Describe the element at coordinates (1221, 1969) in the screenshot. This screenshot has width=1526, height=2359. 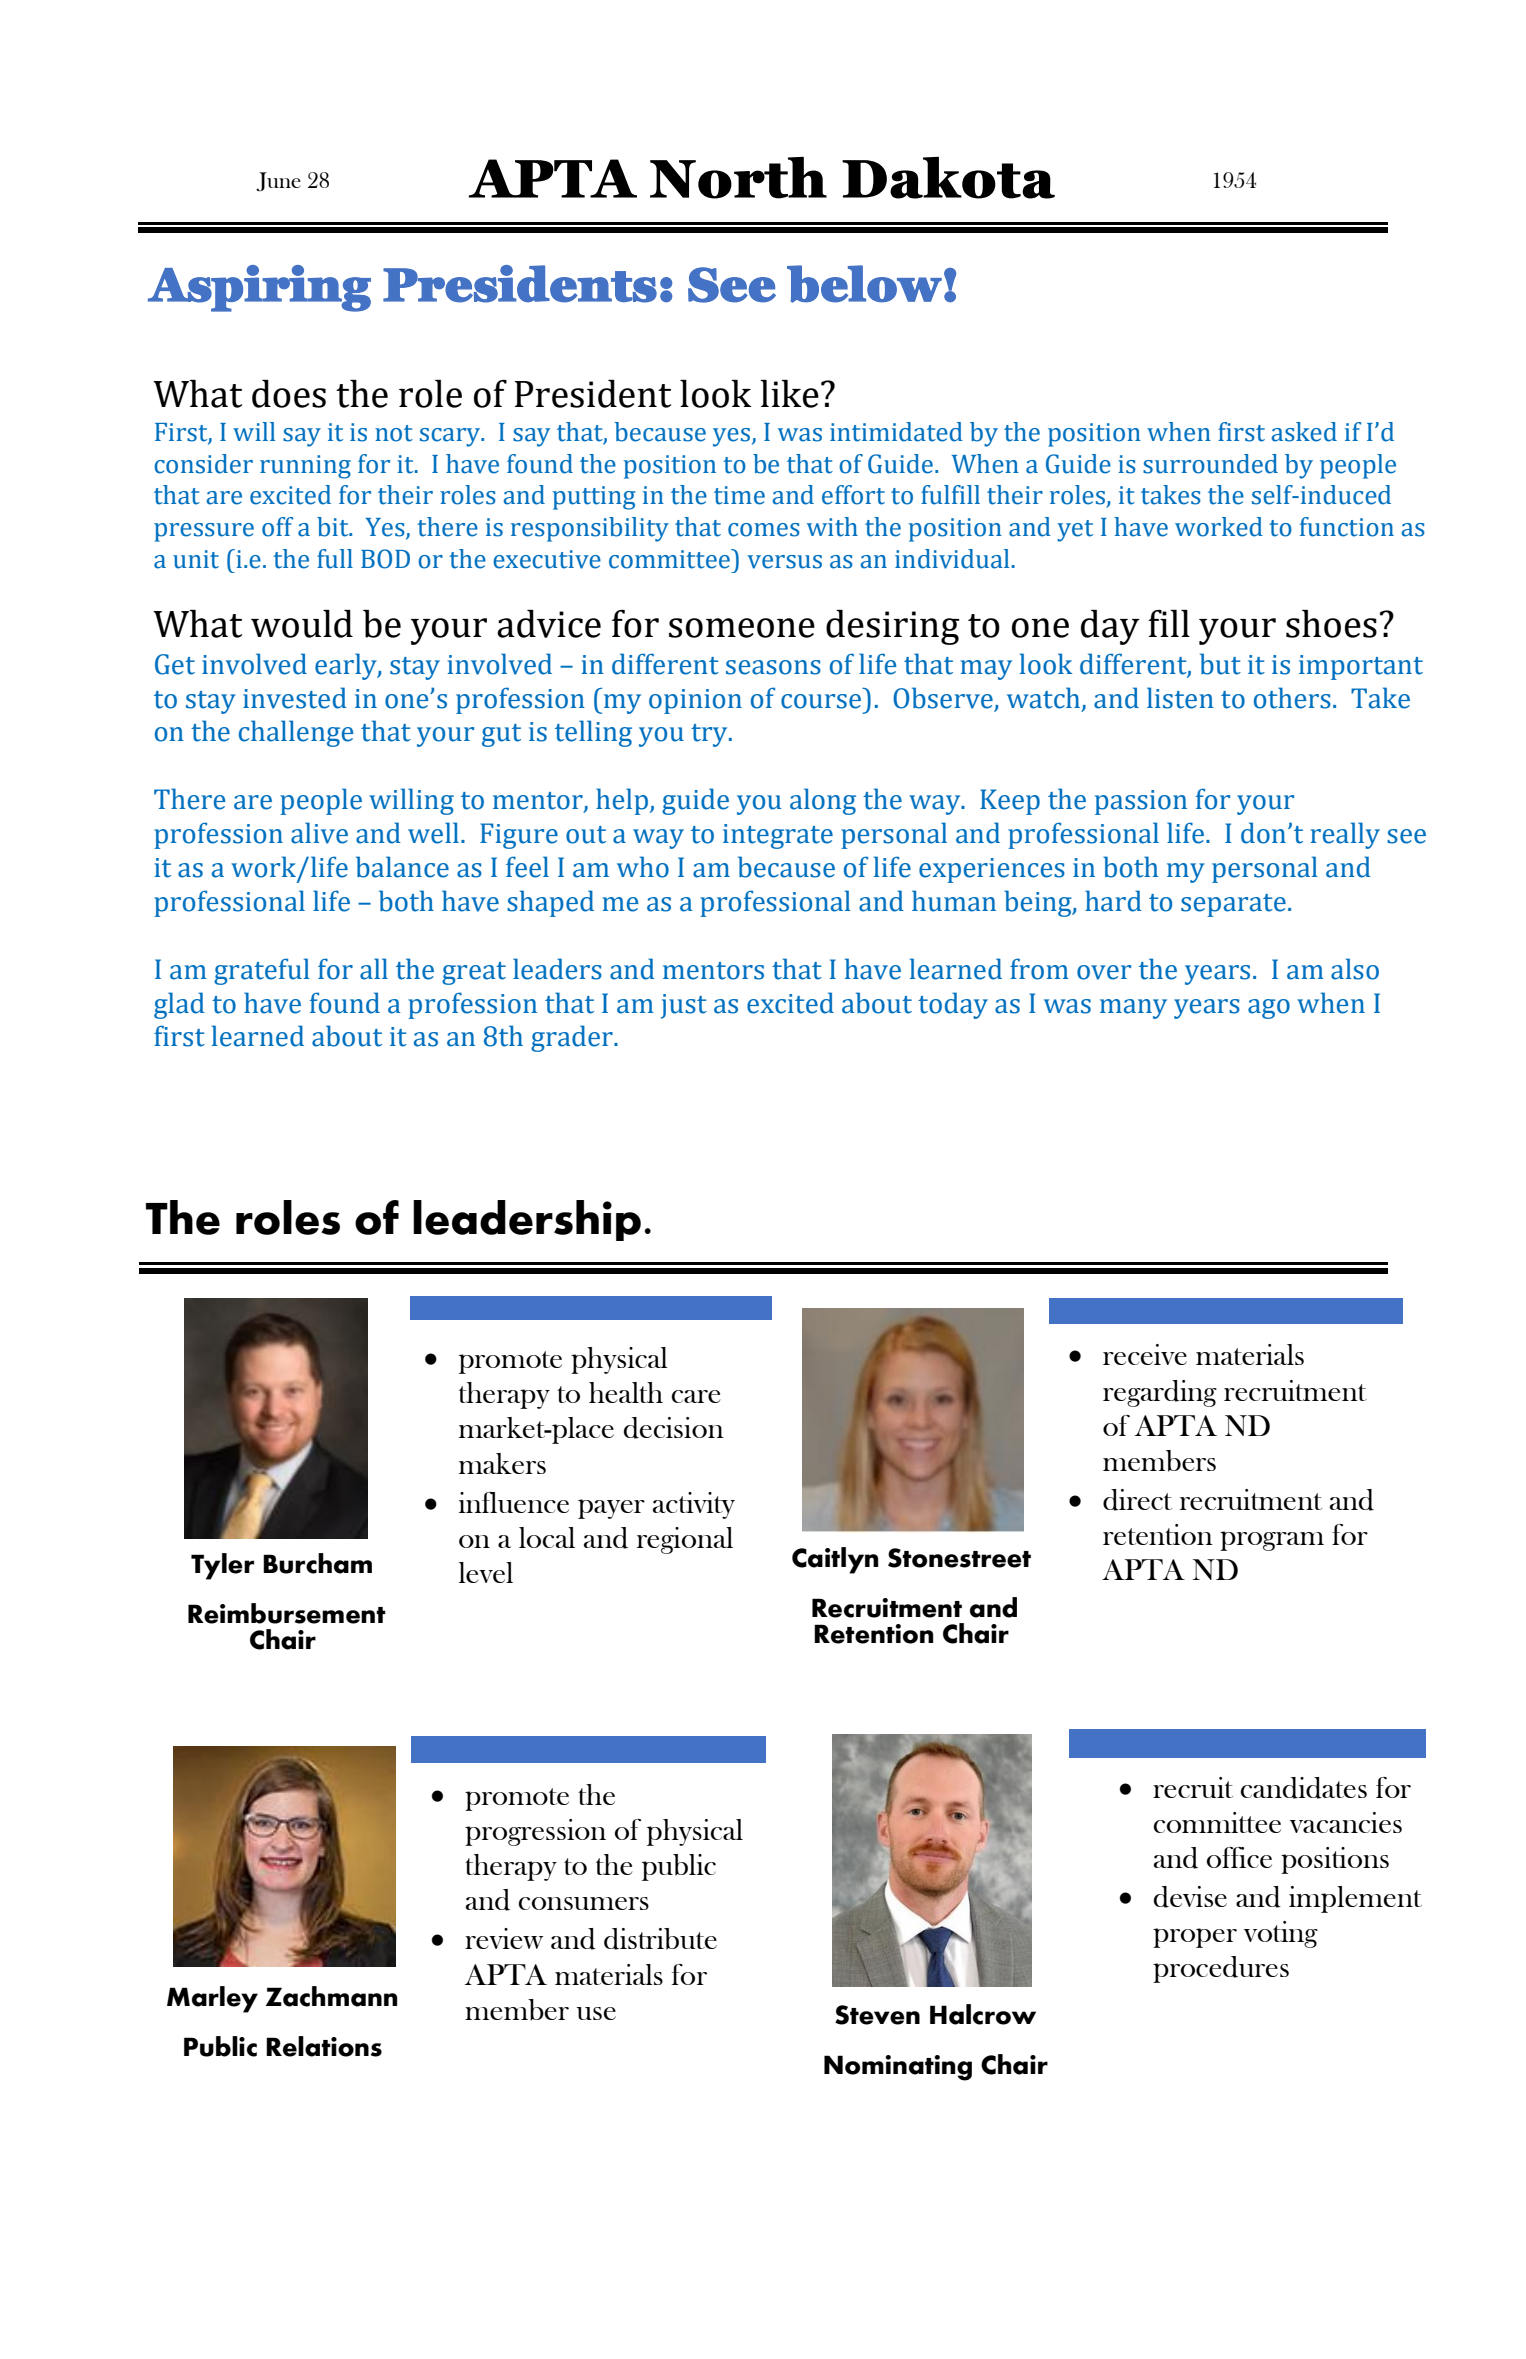
I see `procedures` at that location.
